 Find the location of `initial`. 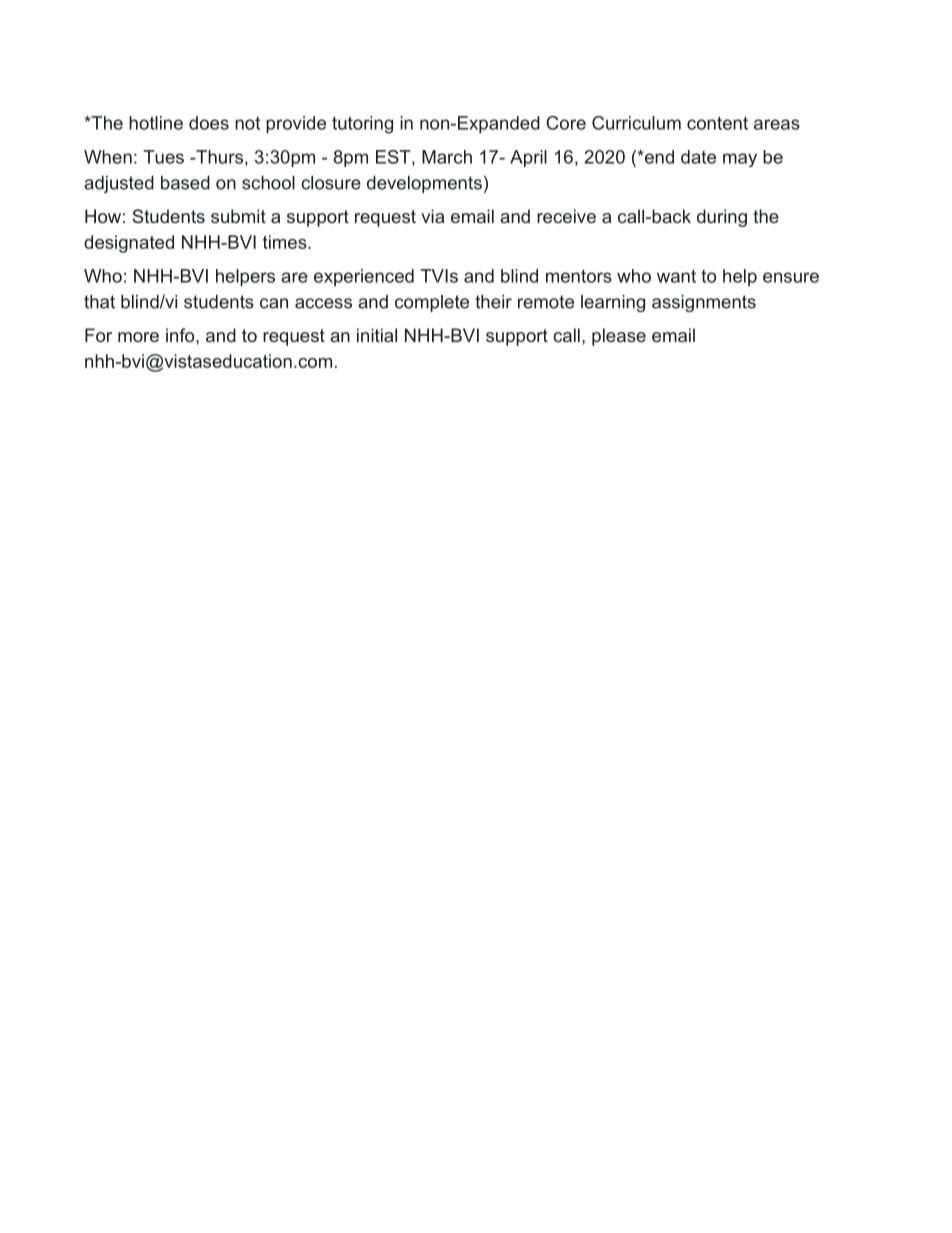

initial is located at coordinates (377, 335).
